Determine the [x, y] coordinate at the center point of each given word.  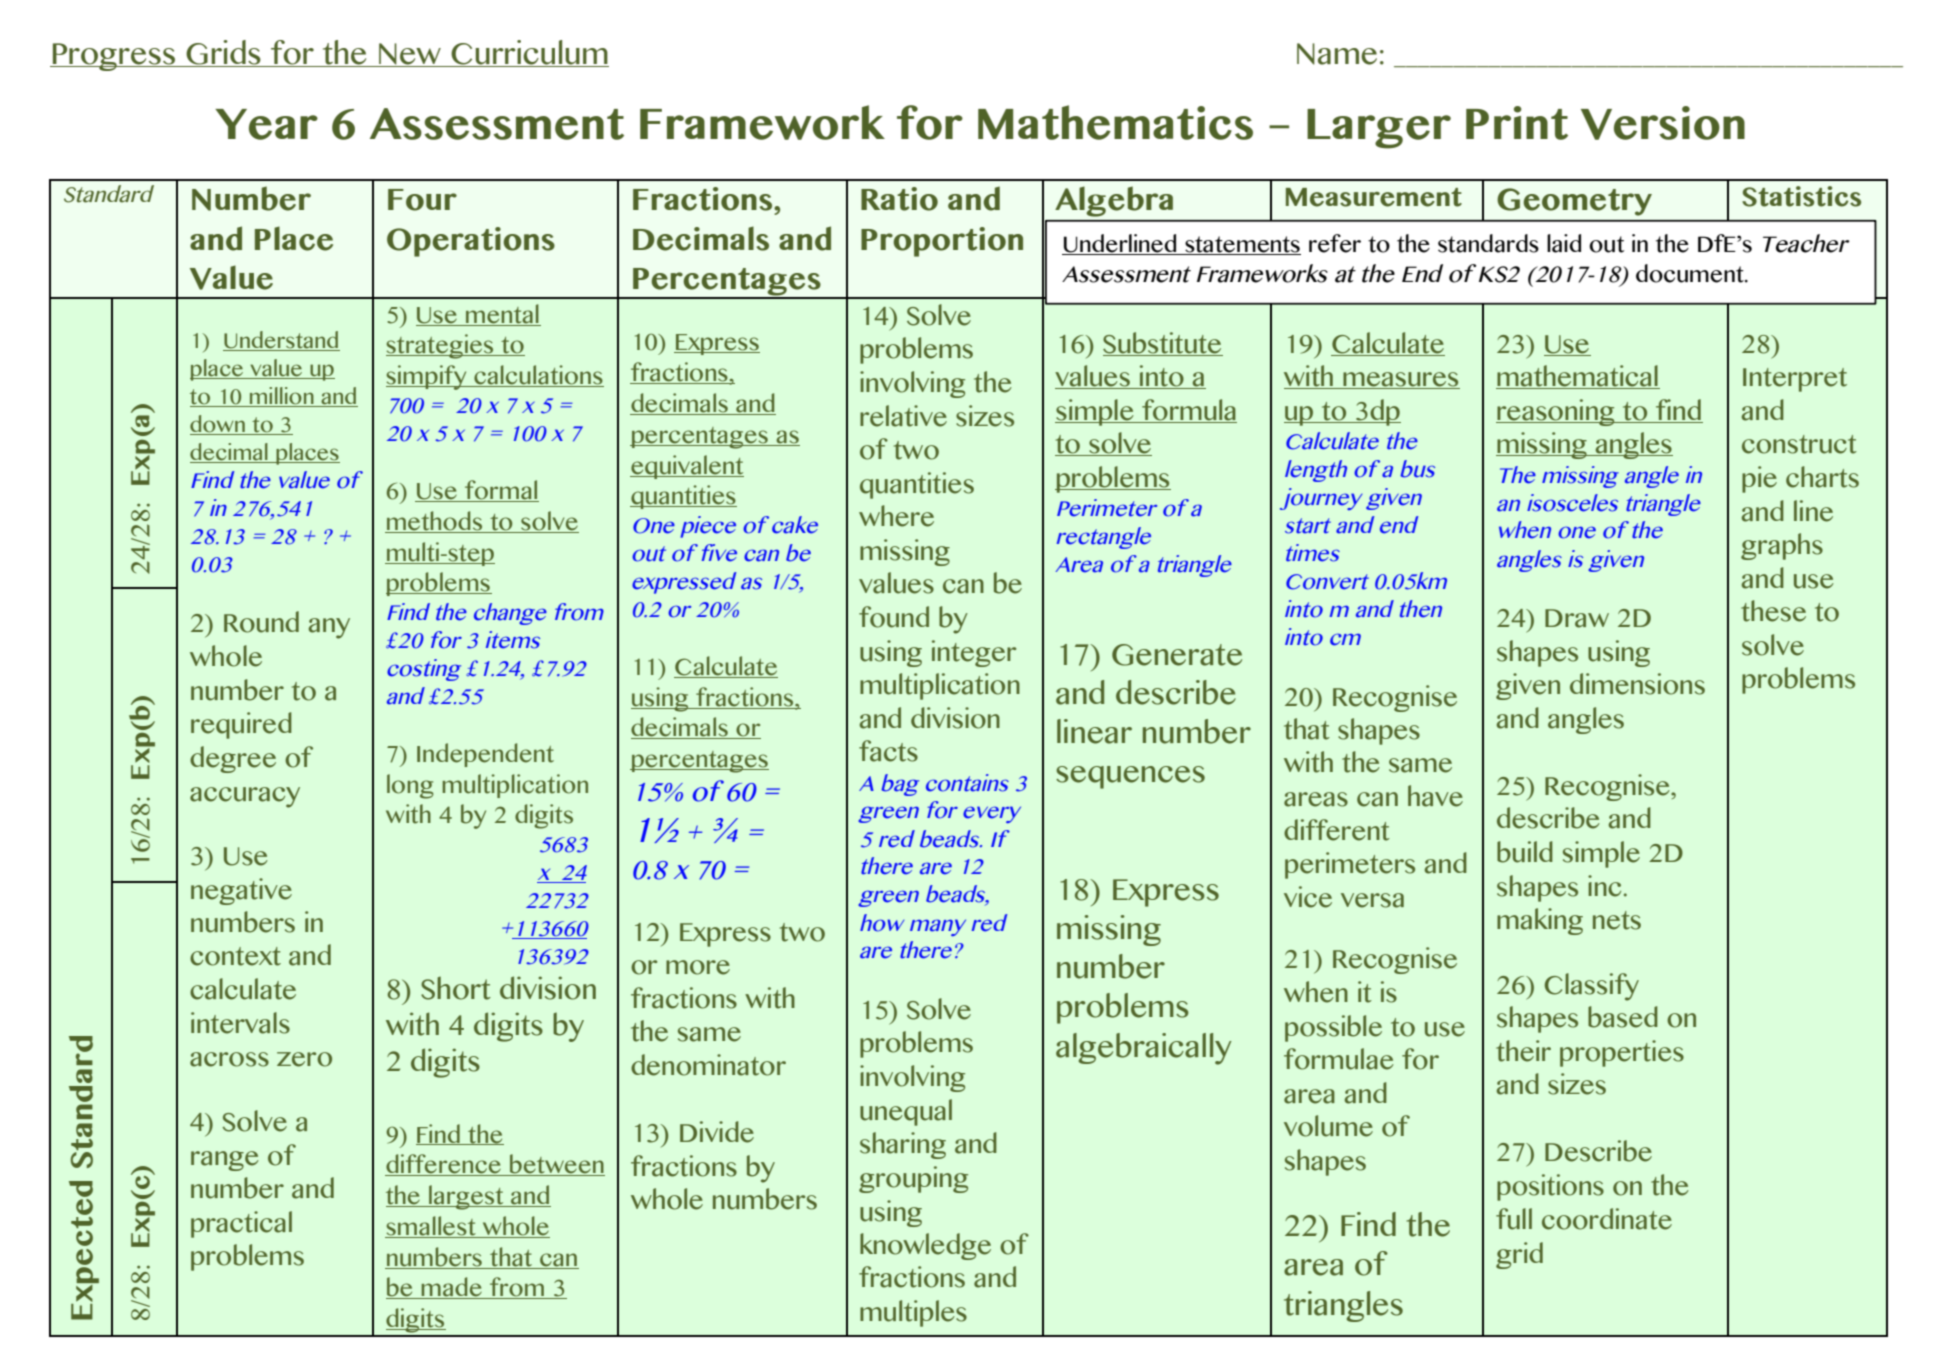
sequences [1130, 777]
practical [241, 1224]
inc [1604, 886]
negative [241, 891]
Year [266, 124]
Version [1663, 123]
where [896, 516]
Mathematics [1115, 122]
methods [434, 521]
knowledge [925, 1246]
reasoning [1556, 412]
